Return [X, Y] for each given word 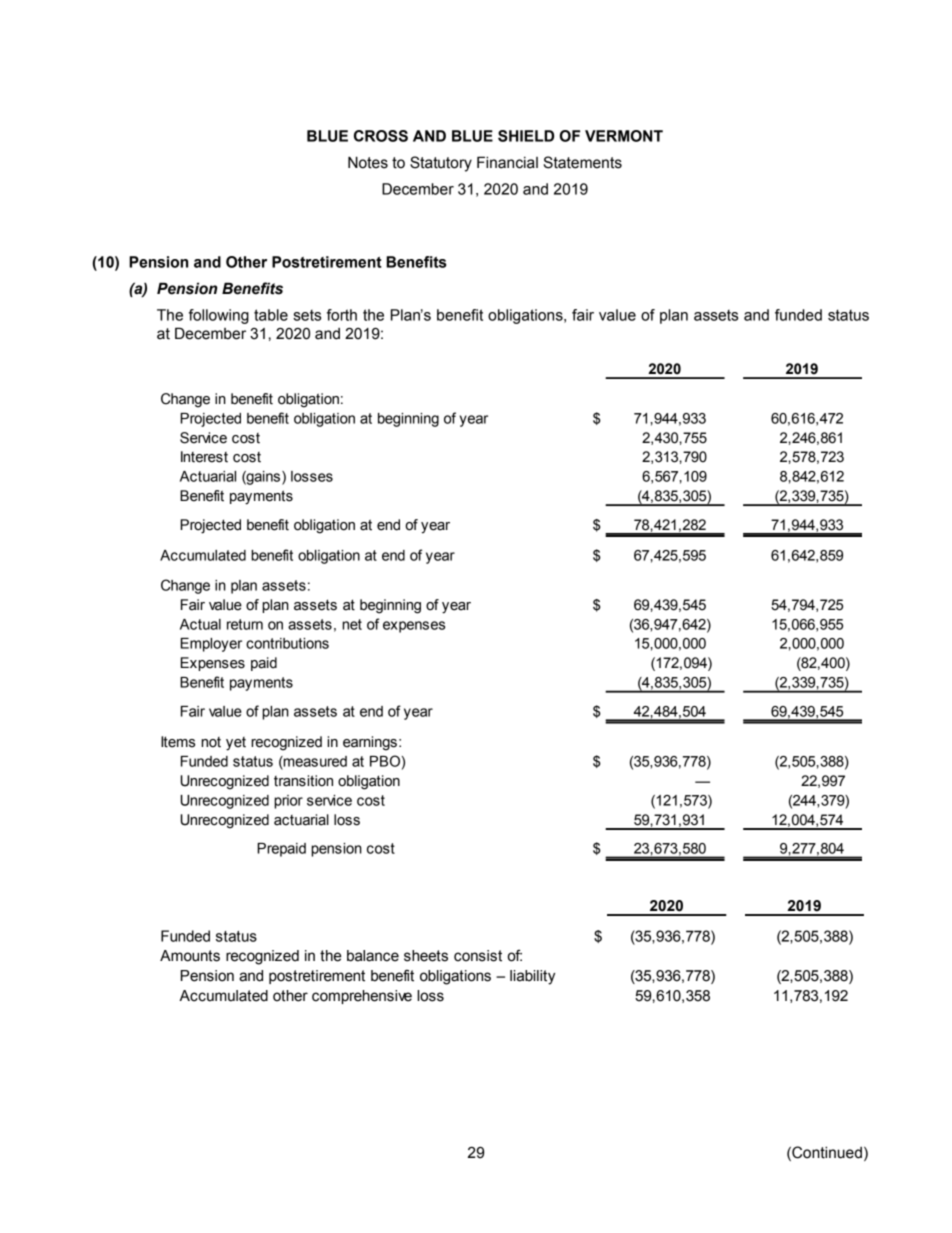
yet [236, 744]
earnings [370, 743]
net [352, 624]
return [245, 624]
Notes [368, 162]
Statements [582, 162]
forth [342, 315]
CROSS [381, 136]
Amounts [190, 956]
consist [478, 956]
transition [303, 781]
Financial [507, 162]
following [219, 316]
